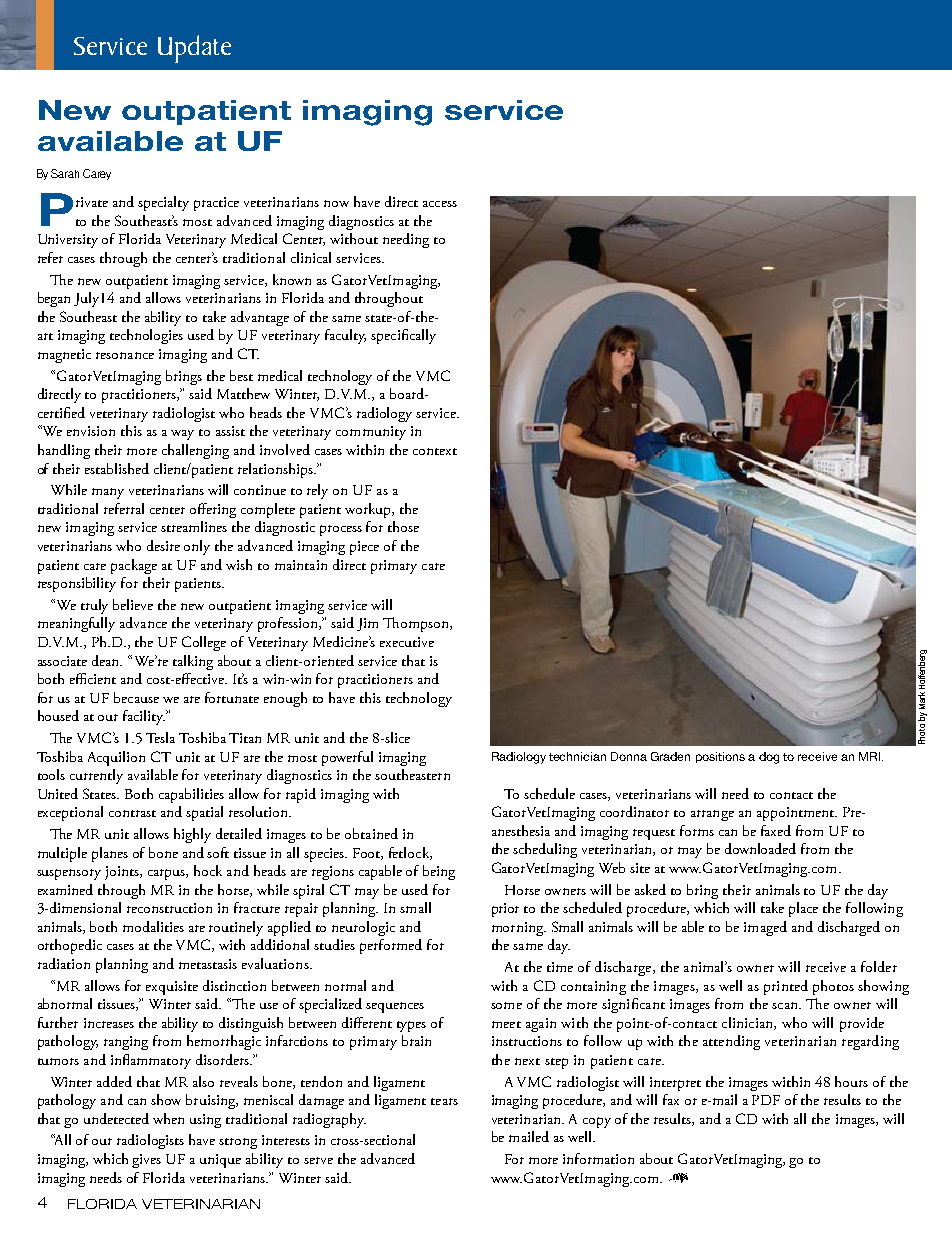  I want to click on when, so click(168, 1118).
